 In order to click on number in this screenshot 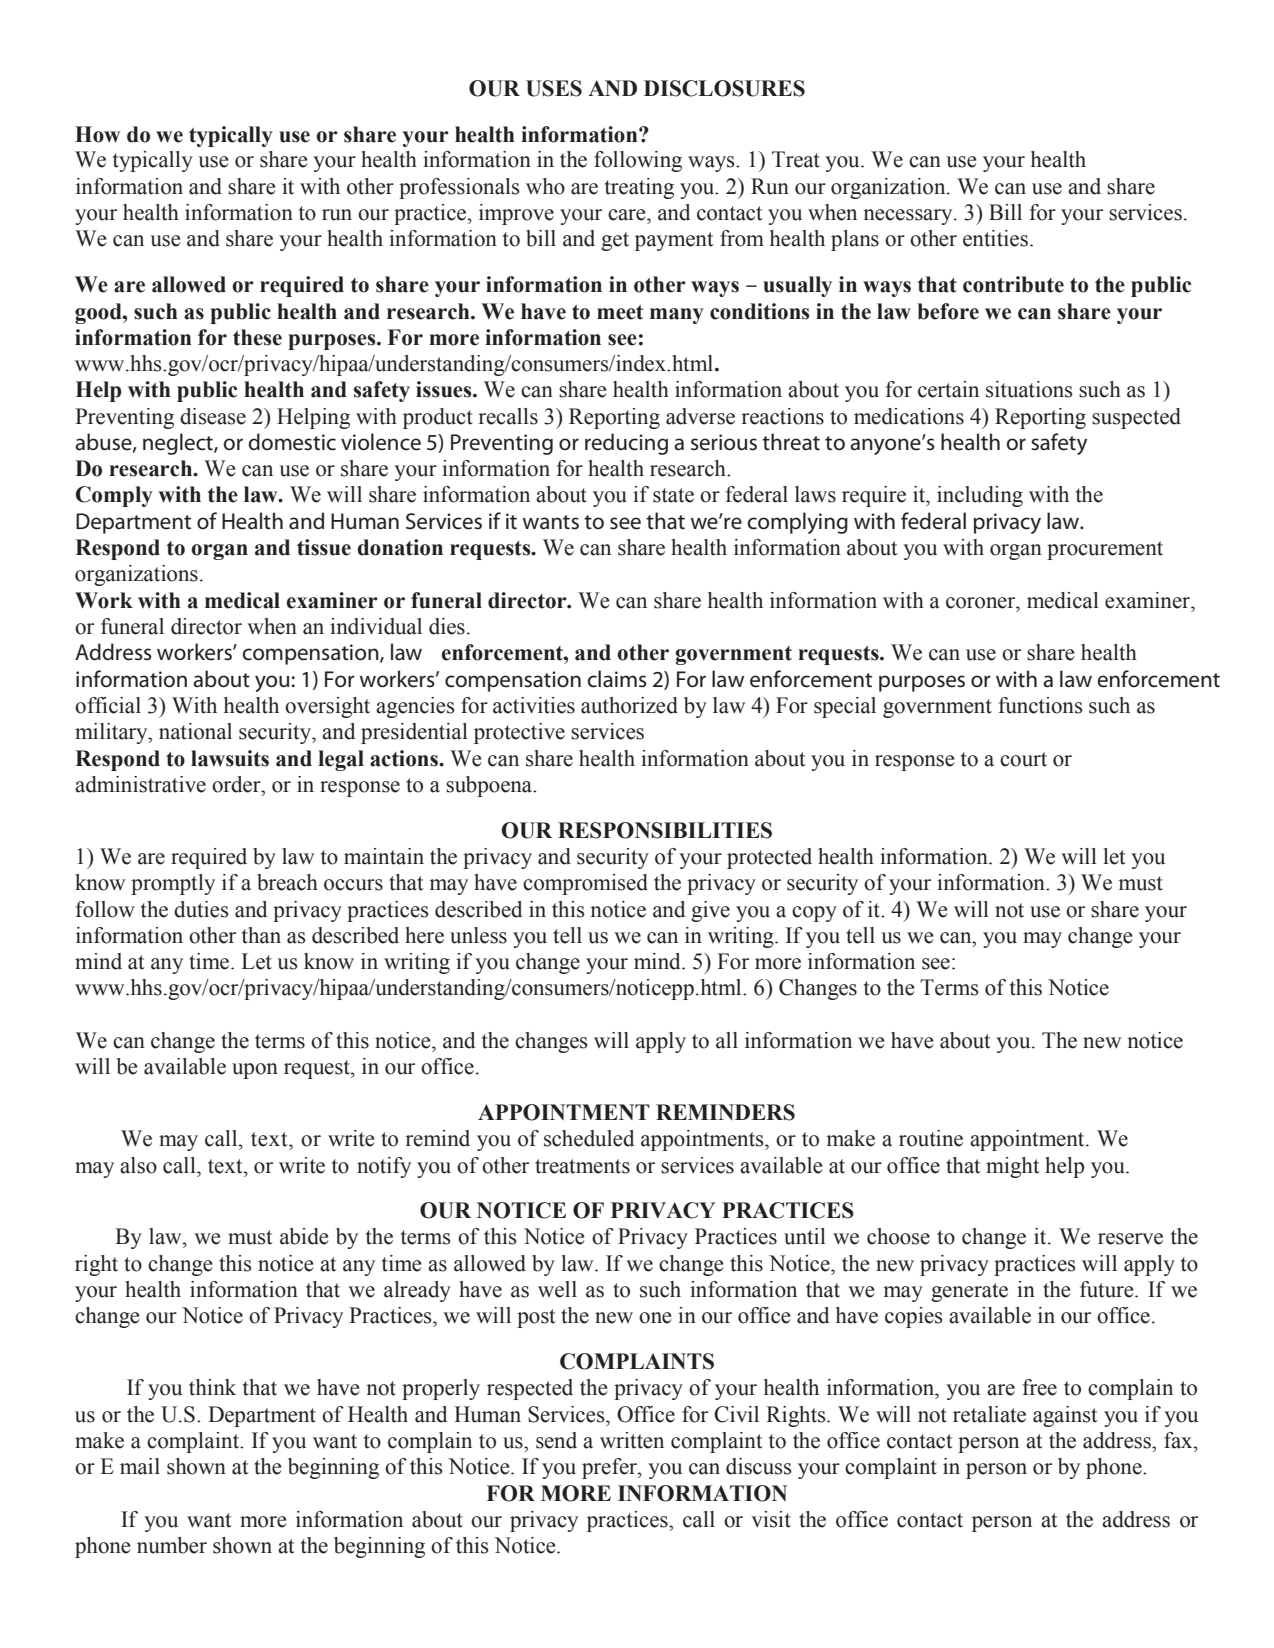, I will do `click(172, 1545)`.
